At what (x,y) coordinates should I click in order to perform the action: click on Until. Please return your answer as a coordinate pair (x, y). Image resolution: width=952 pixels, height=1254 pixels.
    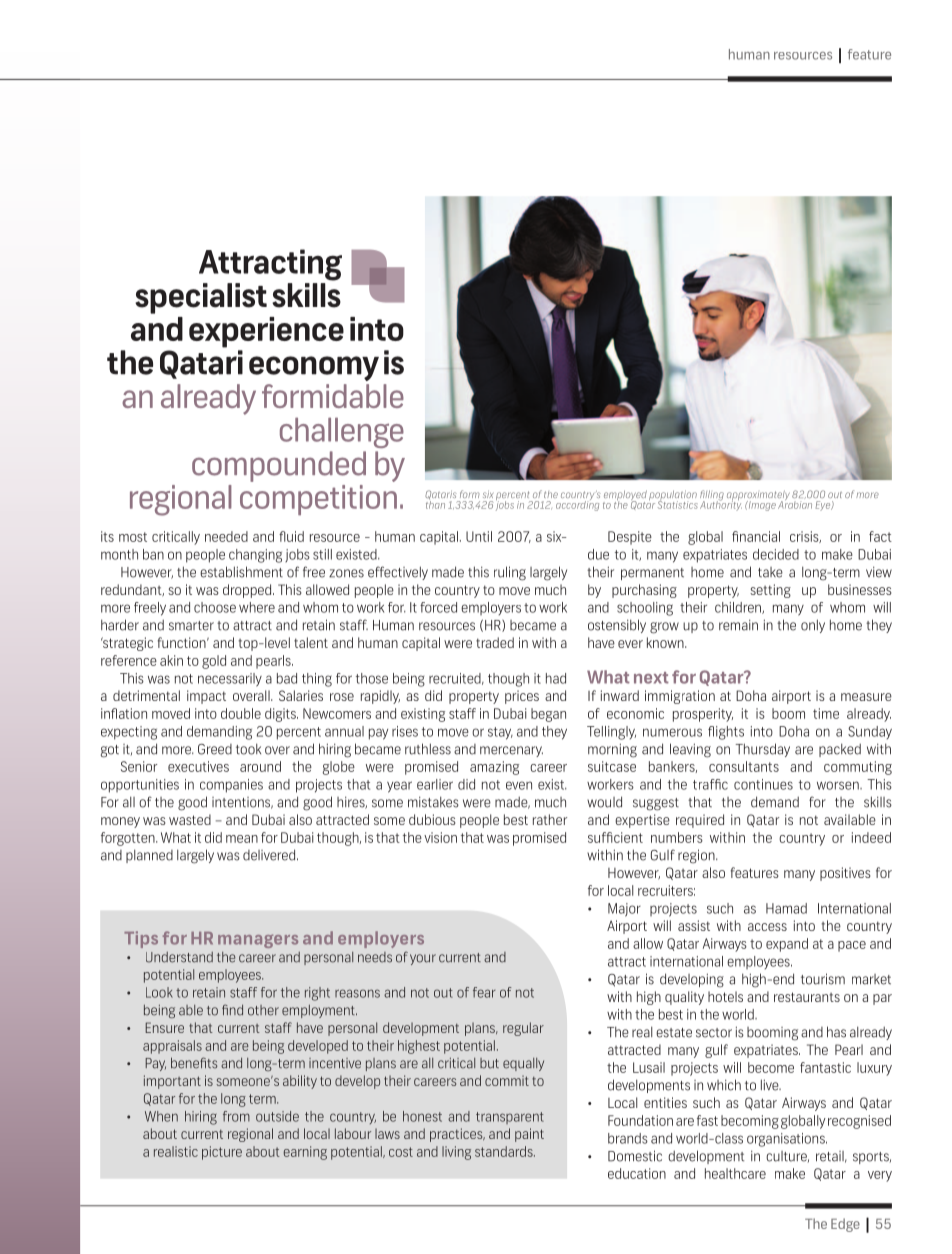
    Looking at the image, I should click on (479, 536).
